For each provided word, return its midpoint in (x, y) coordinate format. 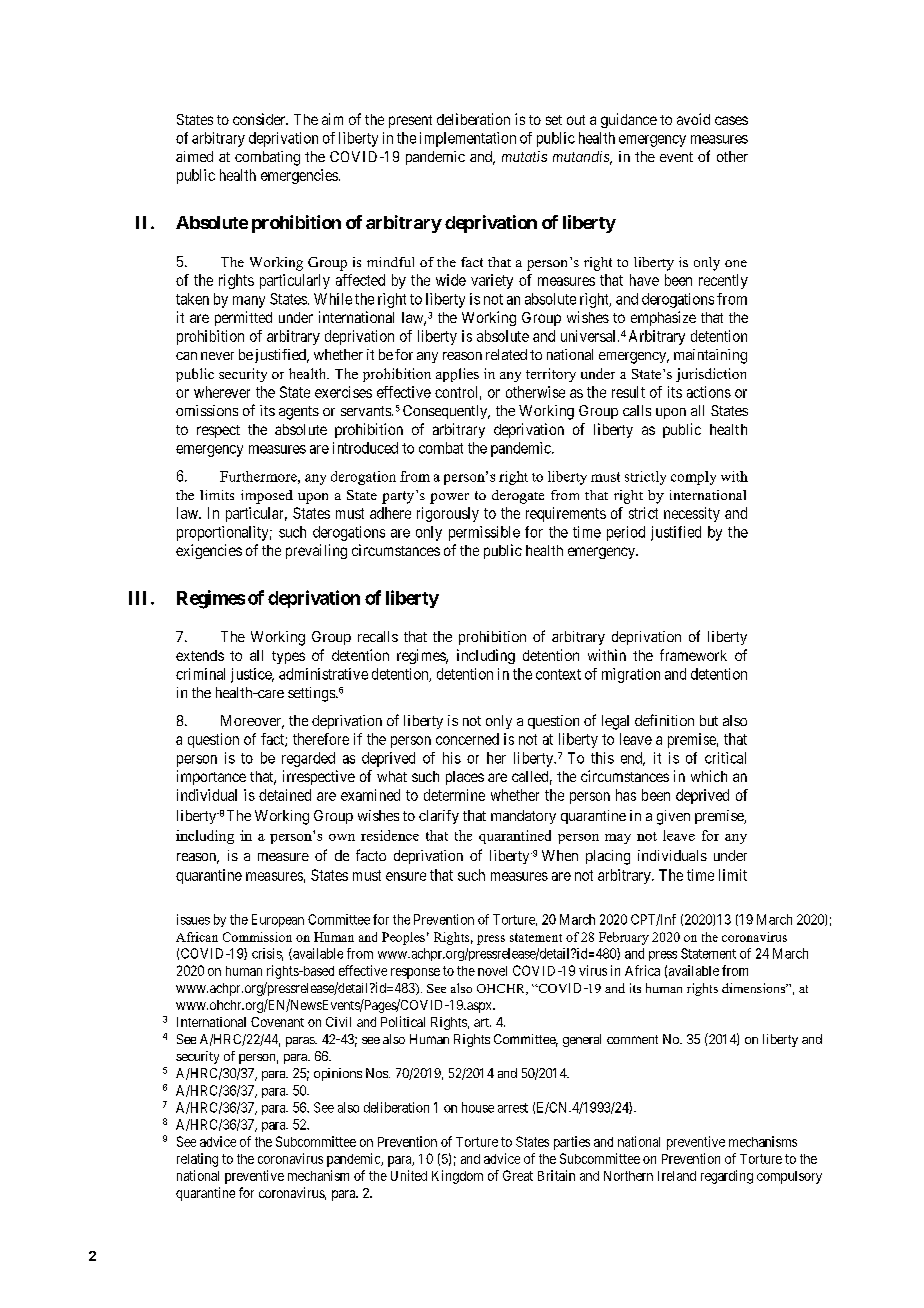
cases (731, 120)
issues (193, 919)
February (624, 938)
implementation (468, 139)
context (558, 674)
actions (709, 392)
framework (693, 655)
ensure (406, 876)
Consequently (446, 412)
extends (200, 655)
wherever (222, 392)
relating (197, 1160)
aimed (194, 156)
